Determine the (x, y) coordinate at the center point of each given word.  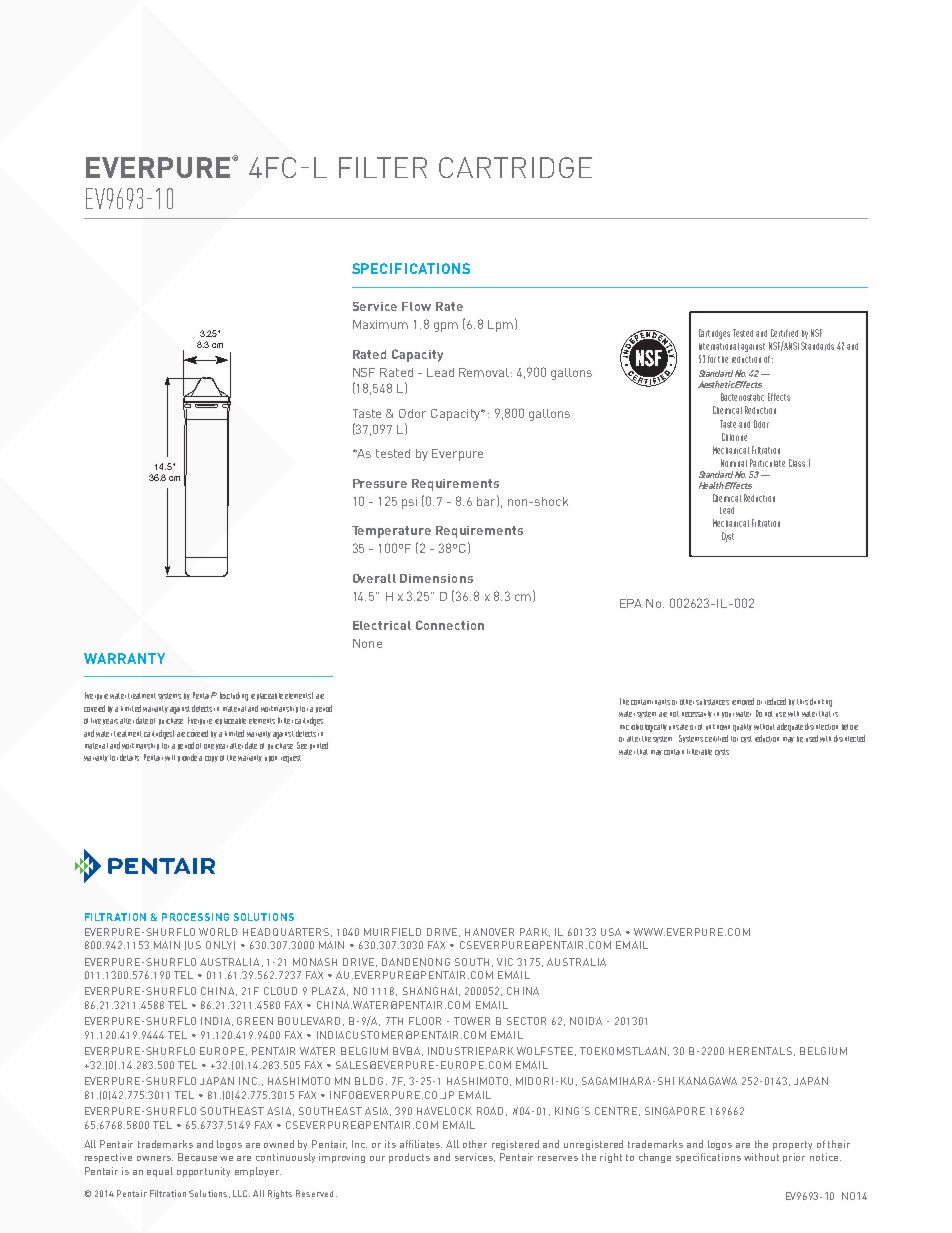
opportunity (203, 1172)
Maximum (380, 324)
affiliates (421, 1144)
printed (319, 746)
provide (187, 758)
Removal (484, 372)
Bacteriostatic (742, 397)
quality (742, 728)
